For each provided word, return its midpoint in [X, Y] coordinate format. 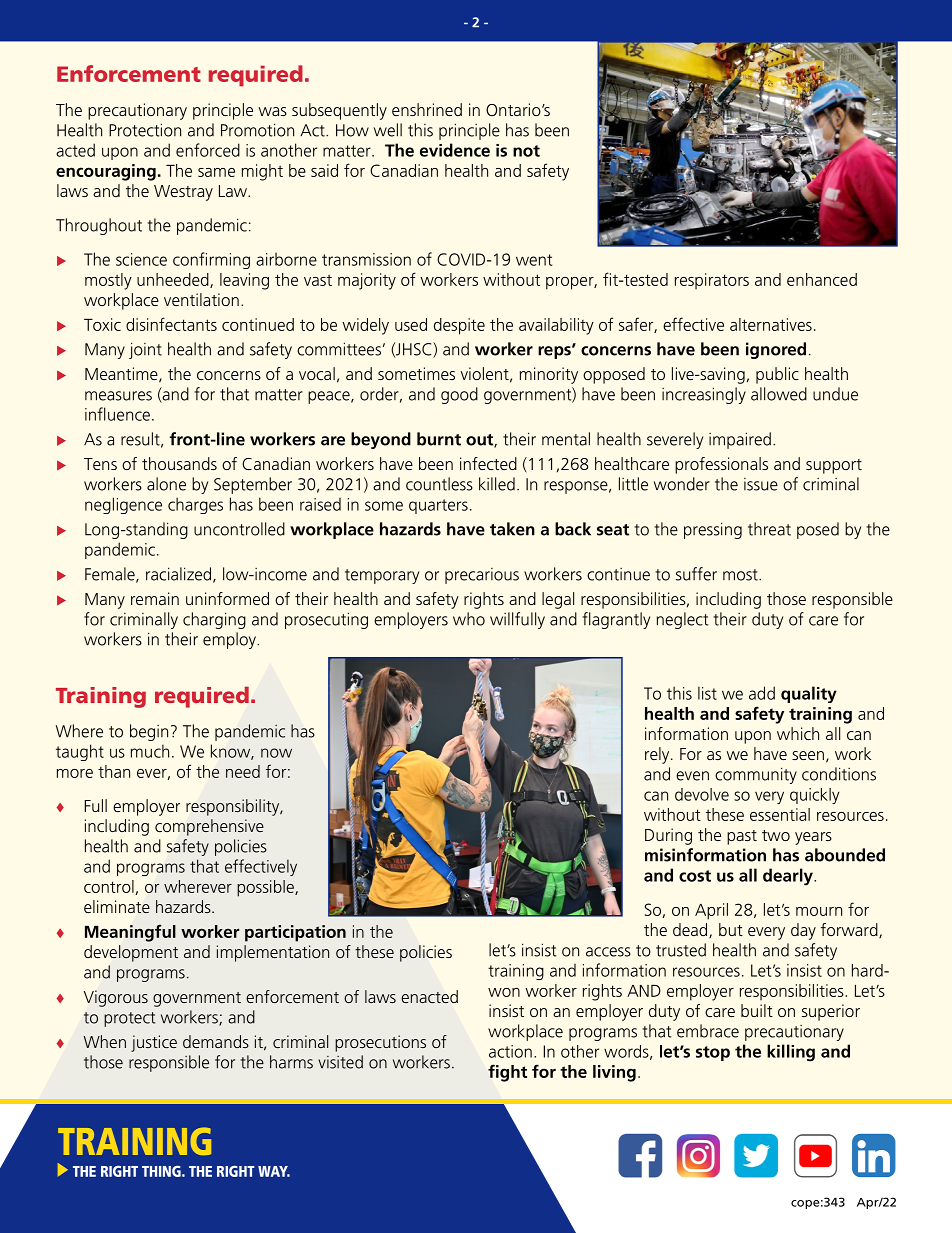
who [469, 619]
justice [154, 1043]
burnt [439, 439]
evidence [455, 150]
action [510, 1051]
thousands [179, 463]
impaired [740, 440]
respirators [712, 281]
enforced [208, 150]
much [150, 751]
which [798, 733]
